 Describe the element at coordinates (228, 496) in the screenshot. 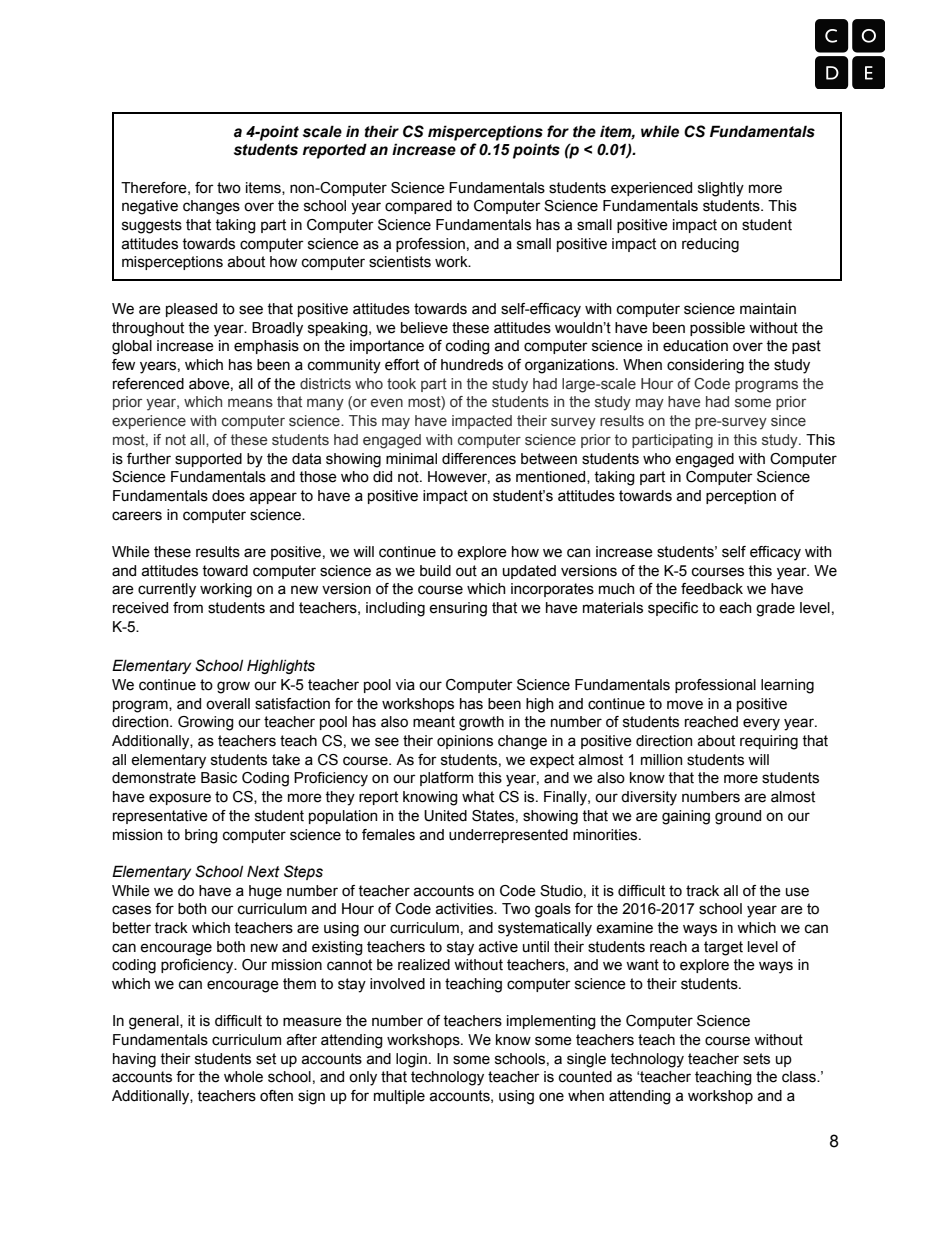

I see `does` at that location.
